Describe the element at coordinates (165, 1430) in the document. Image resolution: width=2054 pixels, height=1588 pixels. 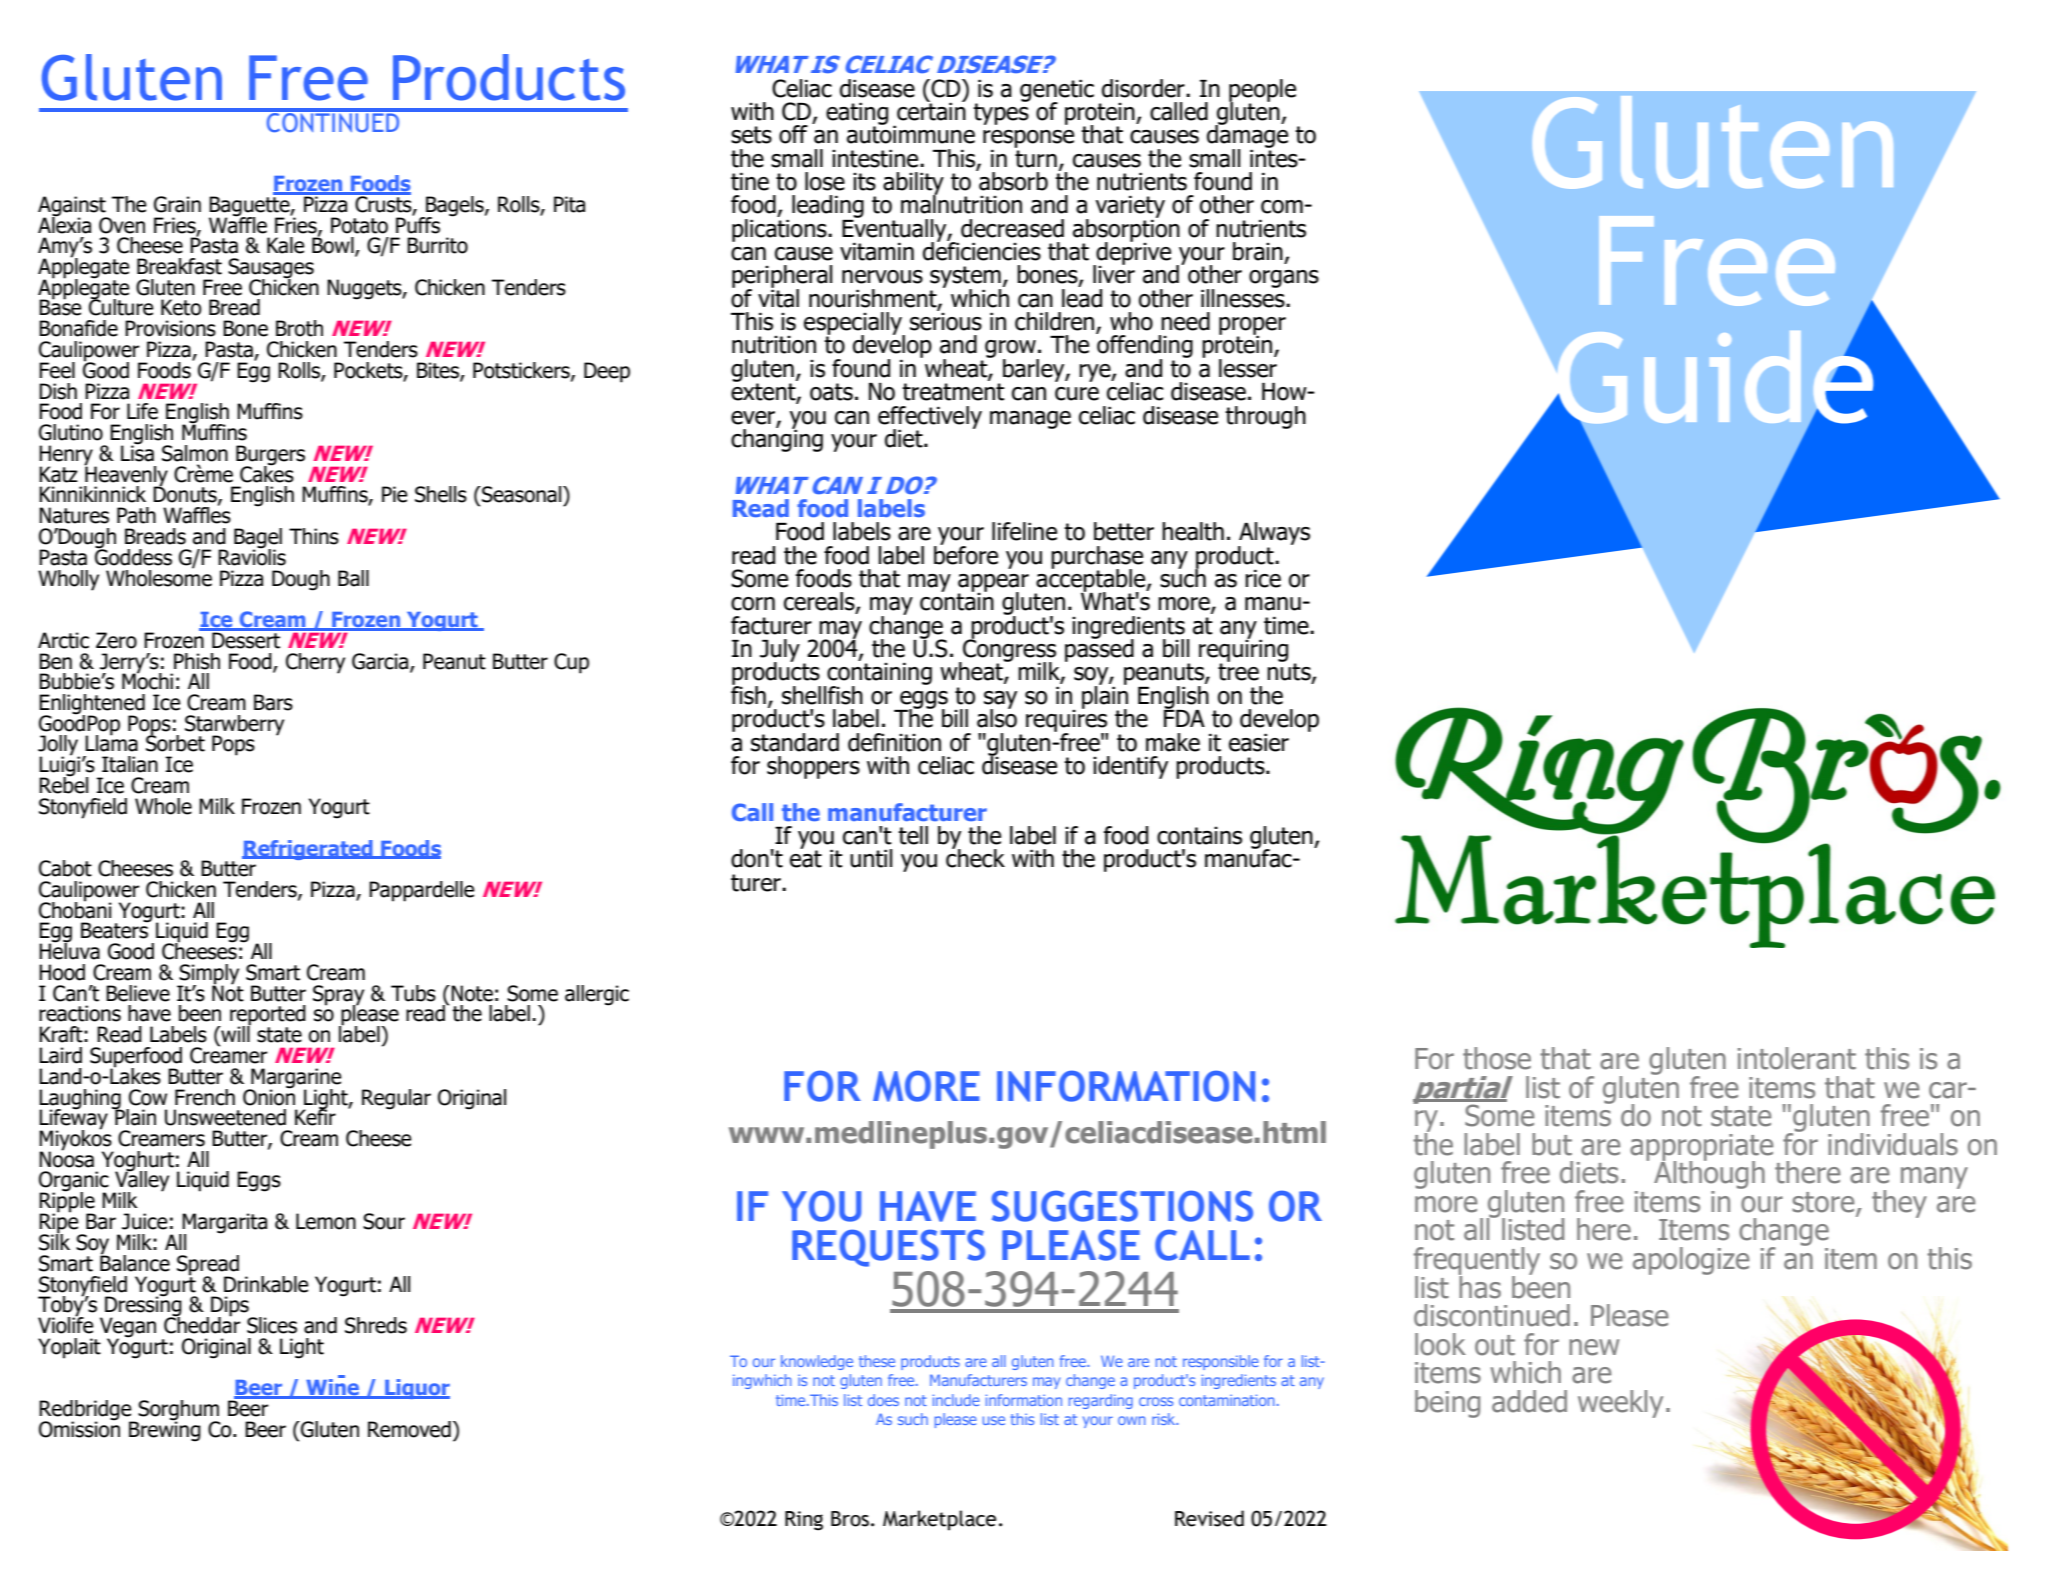
I see `Brewing` at that location.
